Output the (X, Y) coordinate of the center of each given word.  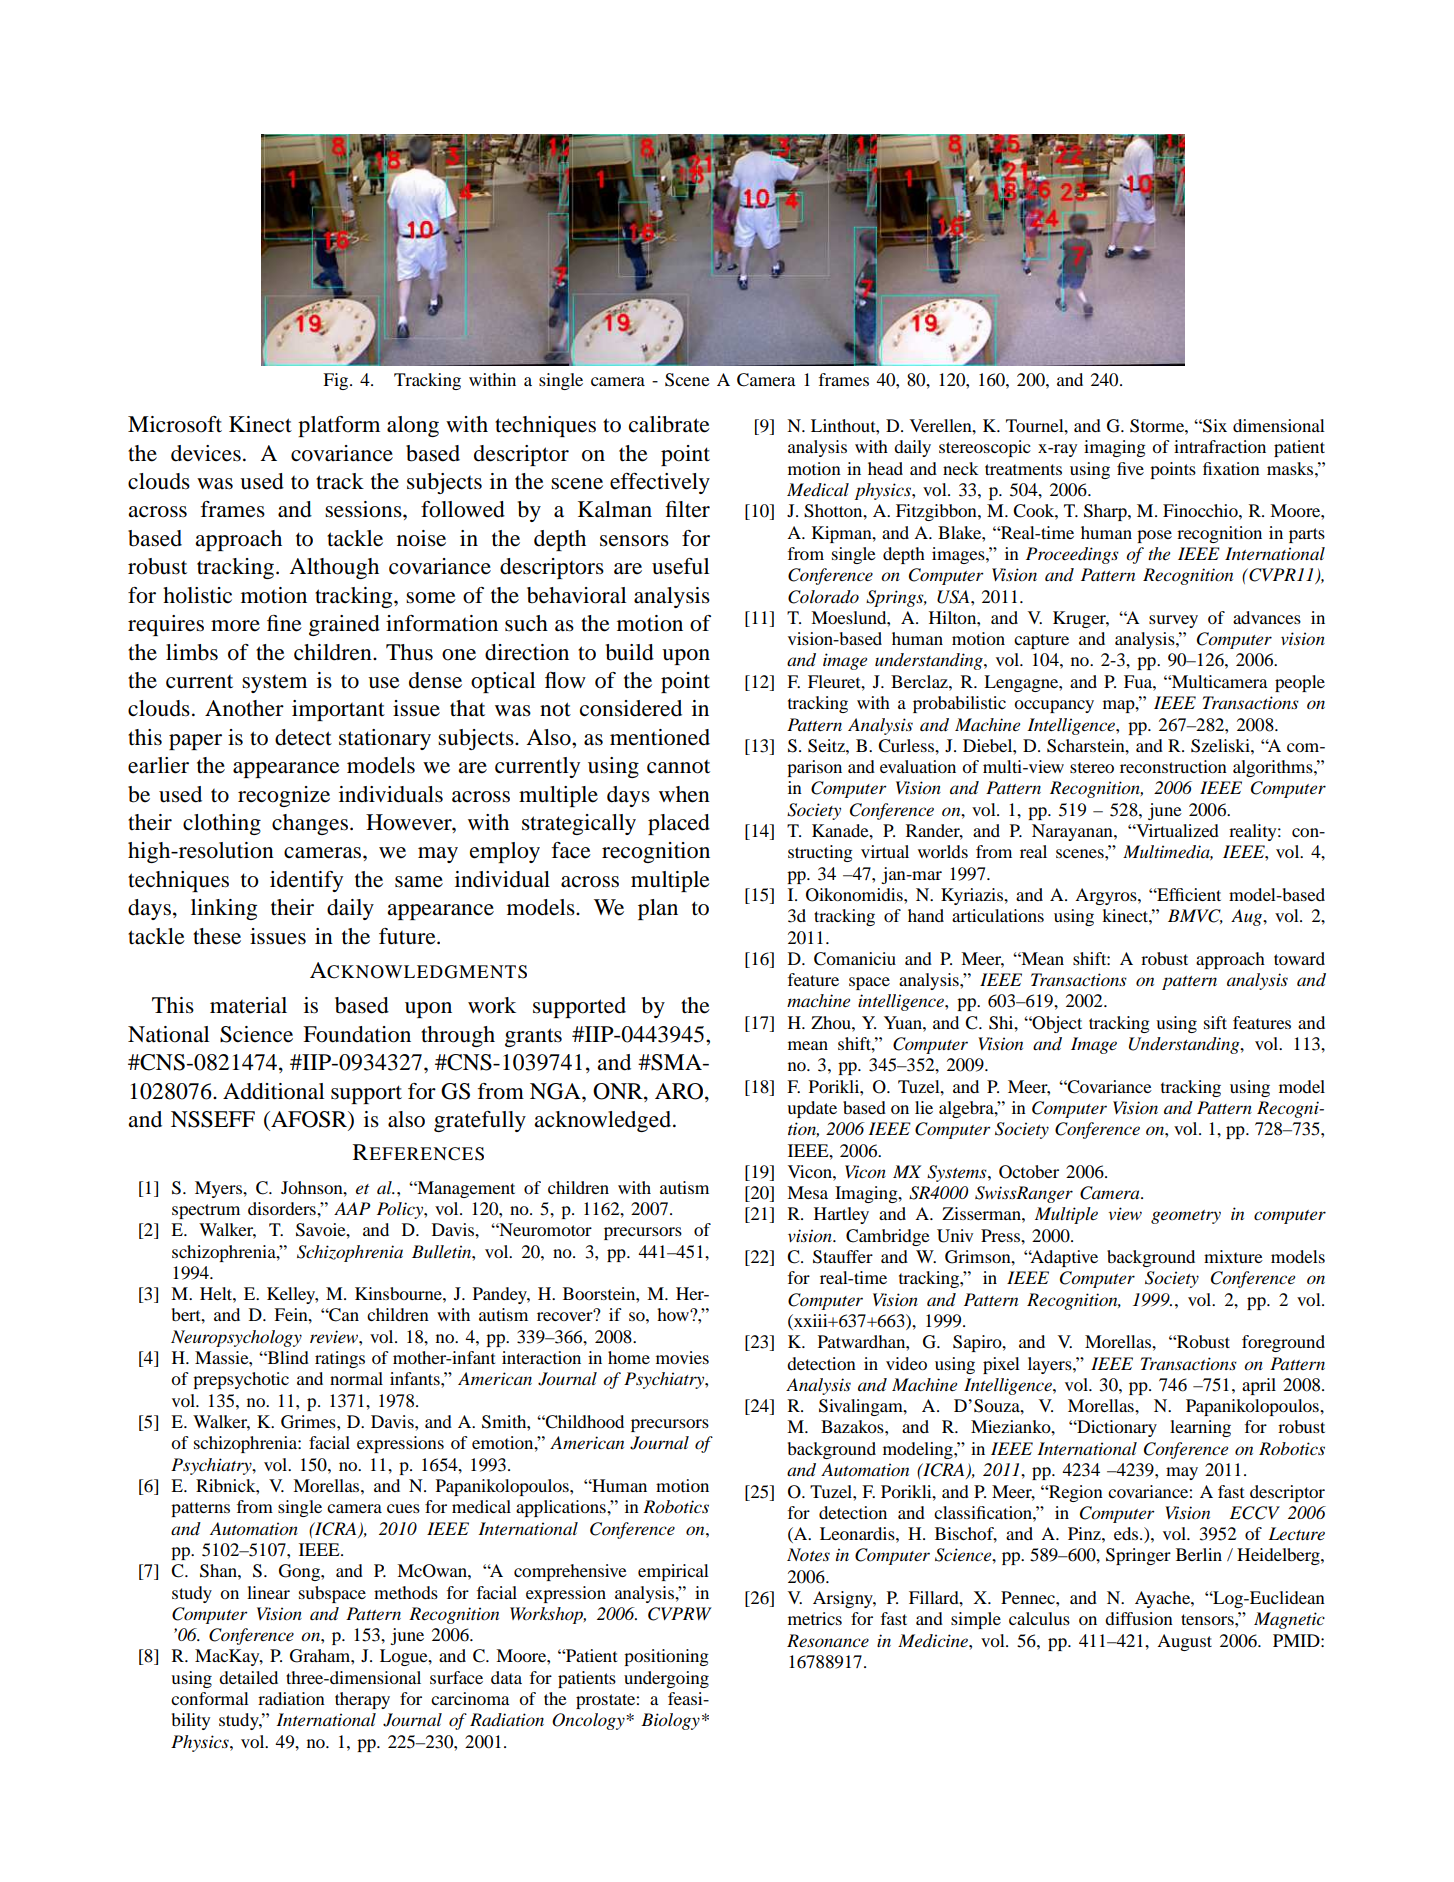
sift (1215, 1022)
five (1130, 468)
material (248, 1005)
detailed (248, 1677)
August (1184, 1642)
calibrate (669, 424)
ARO (680, 1091)
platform (339, 426)
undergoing (666, 1679)
